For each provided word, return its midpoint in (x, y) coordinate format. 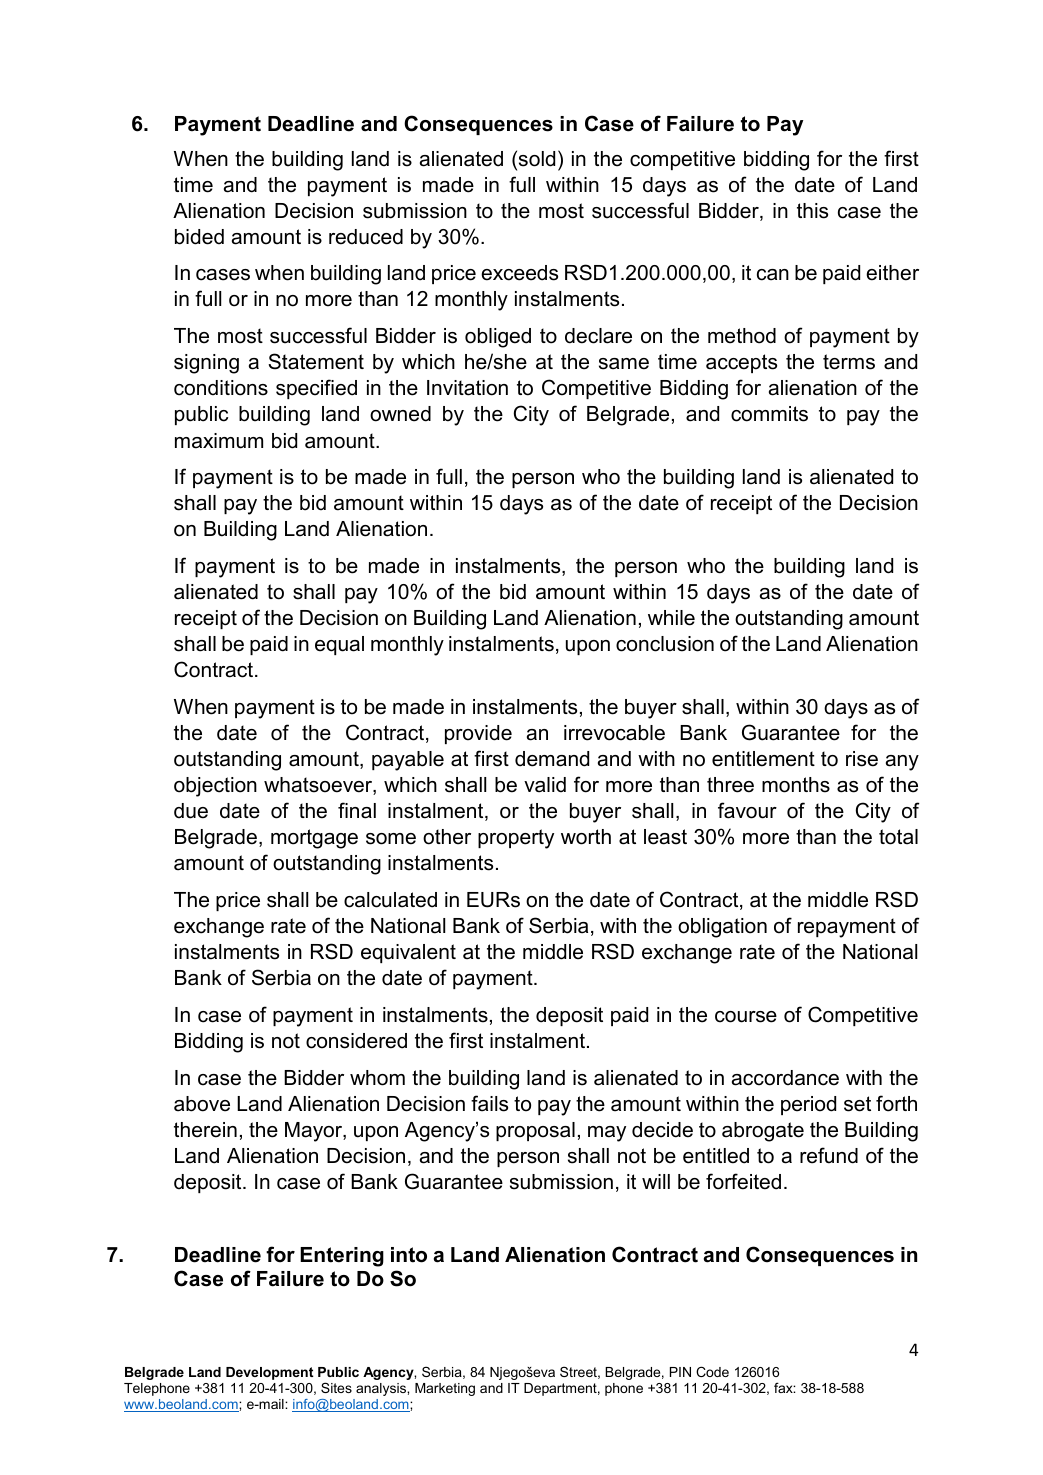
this (812, 211)
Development (270, 1373)
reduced (366, 237)
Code (712, 1371)
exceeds (519, 273)
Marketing (445, 1389)
